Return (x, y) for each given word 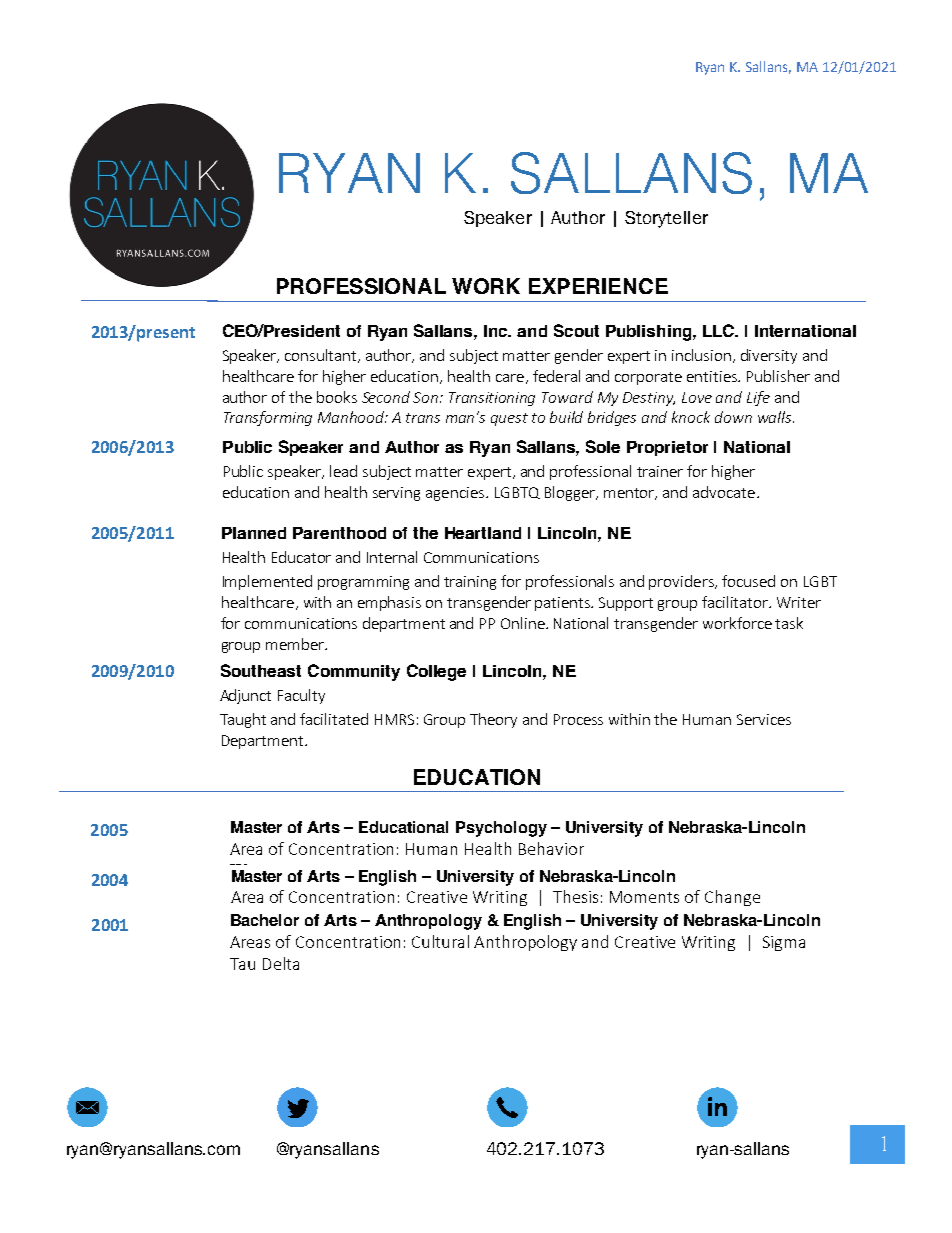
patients (564, 604)
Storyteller (666, 219)
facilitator (736, 602)
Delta (281, 963)
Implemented (267, 582)
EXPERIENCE (598, 286)
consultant (322, 356)
